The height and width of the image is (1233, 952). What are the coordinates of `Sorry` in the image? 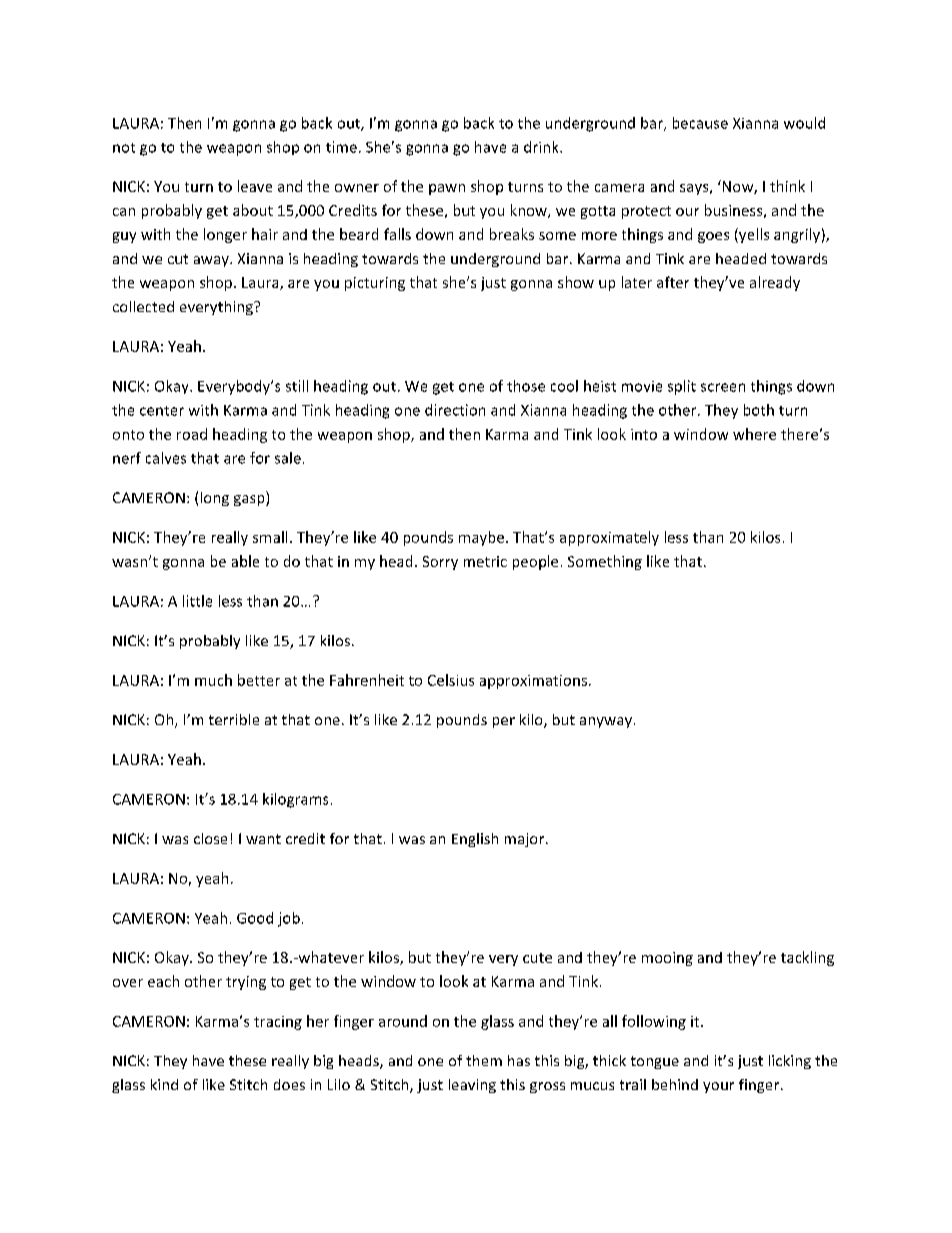 It's located at (440, 563).
